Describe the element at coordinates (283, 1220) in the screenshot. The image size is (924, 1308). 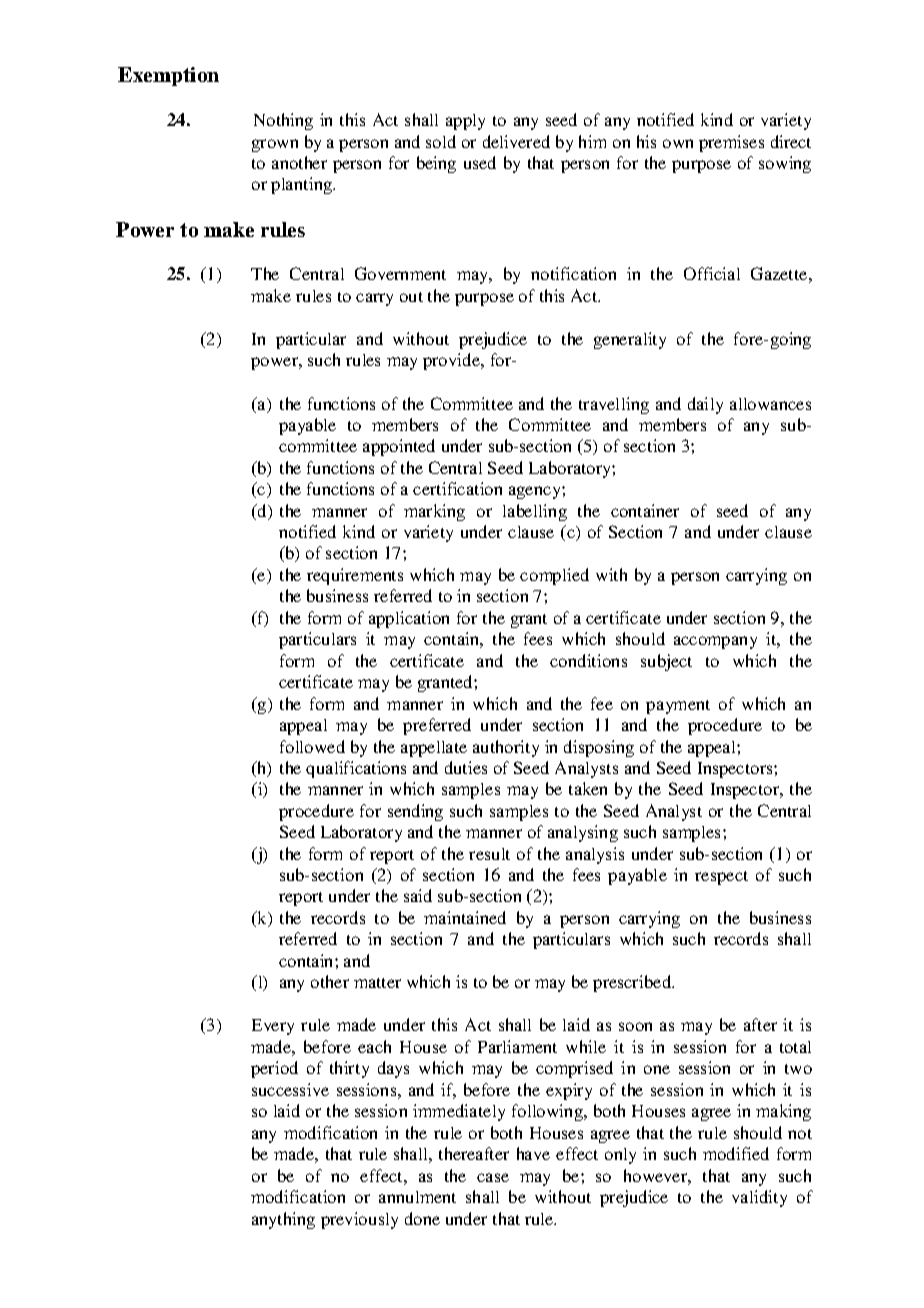
I see `anything` at that location.
